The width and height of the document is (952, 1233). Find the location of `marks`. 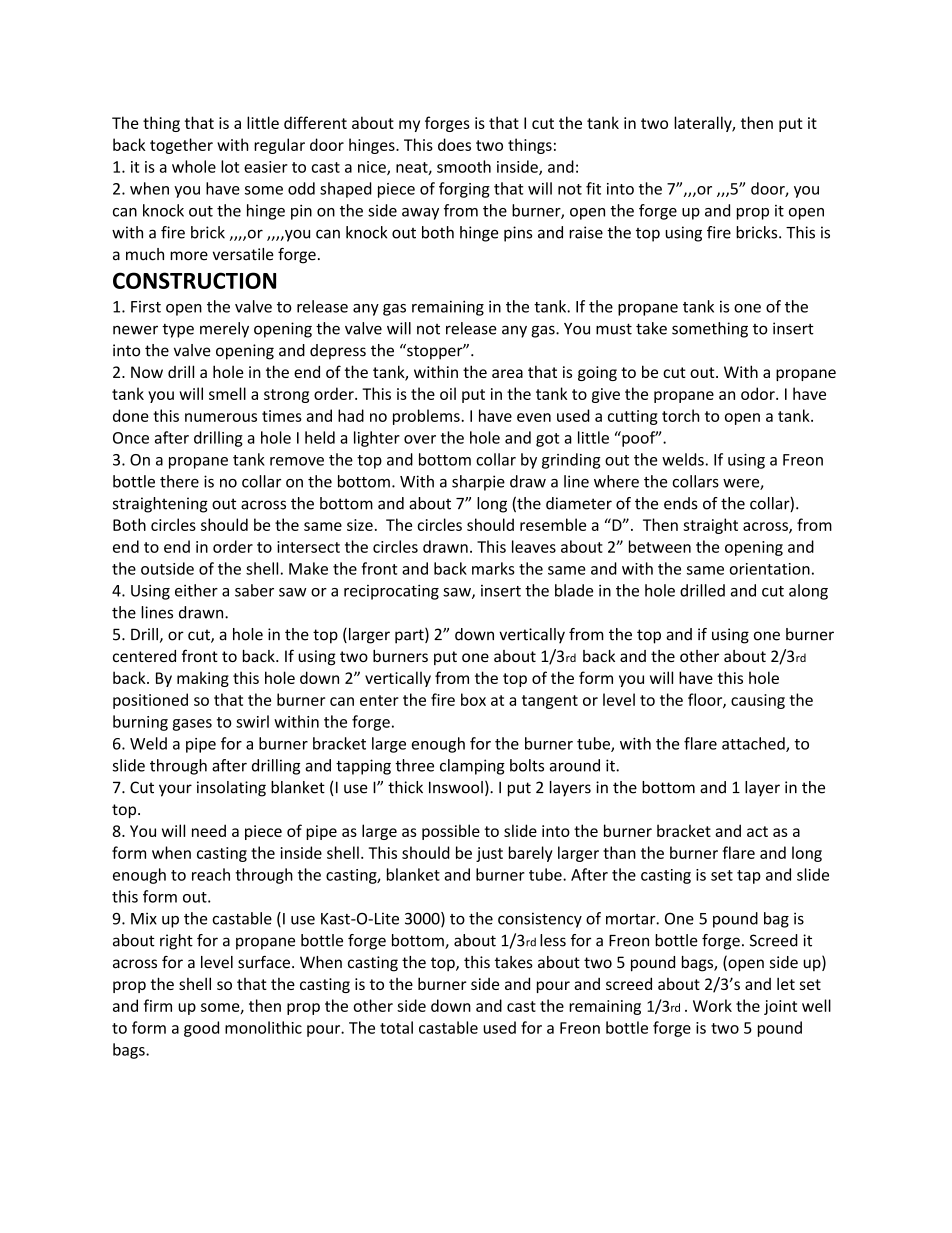

marks is located at coordinates (493, 568).
